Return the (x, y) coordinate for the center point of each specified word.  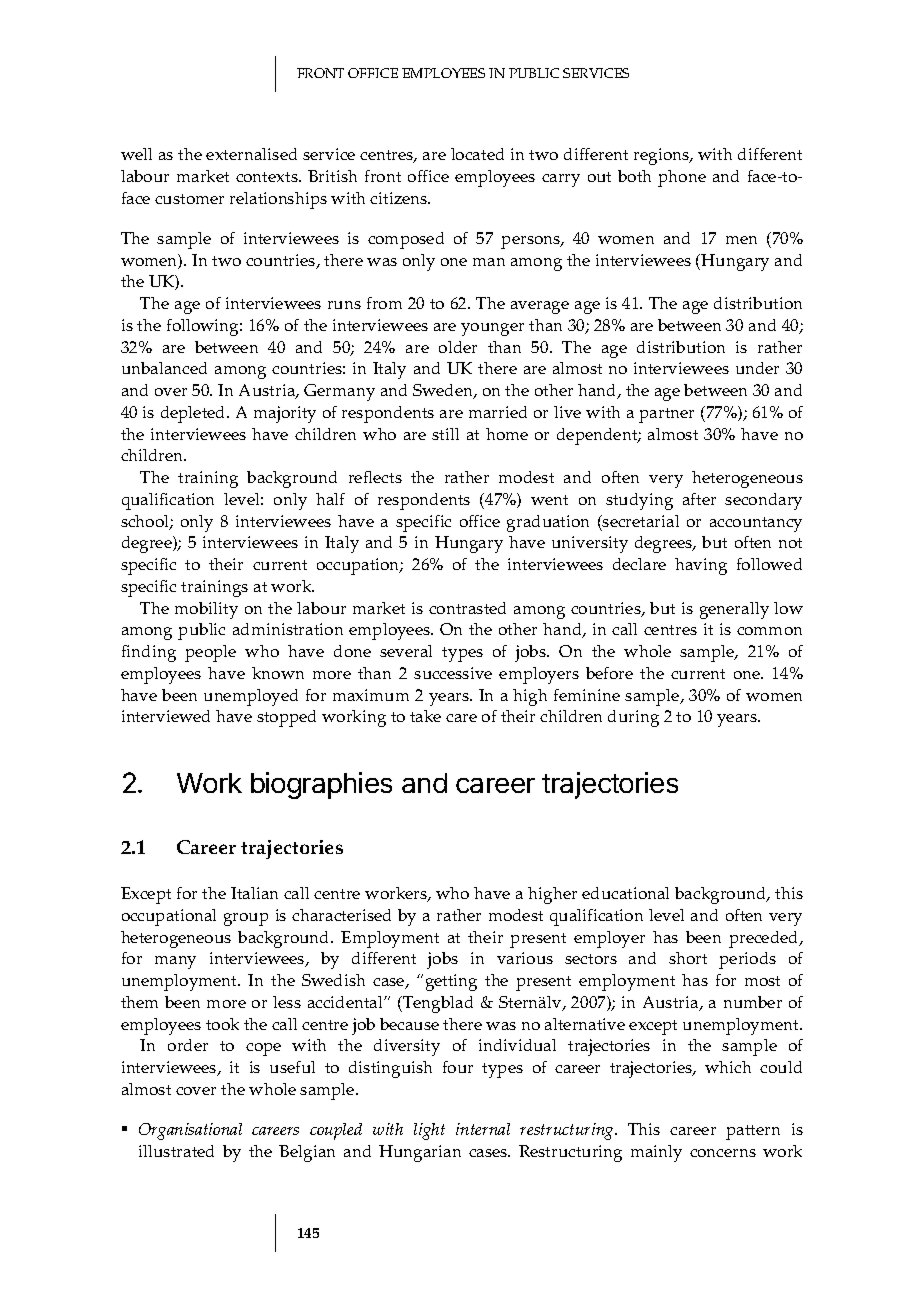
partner (666, 415)
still (445, 434)
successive (453, 673)
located (477, 154)
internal (483, 1129)
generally (734, 610)
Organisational (190, 1131)
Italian (254, 893)
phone (682, 178)
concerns (723, 1153)
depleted (194, 414)
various (525, 958)
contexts (268, 177)
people (210, 653)
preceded (765, 939)
